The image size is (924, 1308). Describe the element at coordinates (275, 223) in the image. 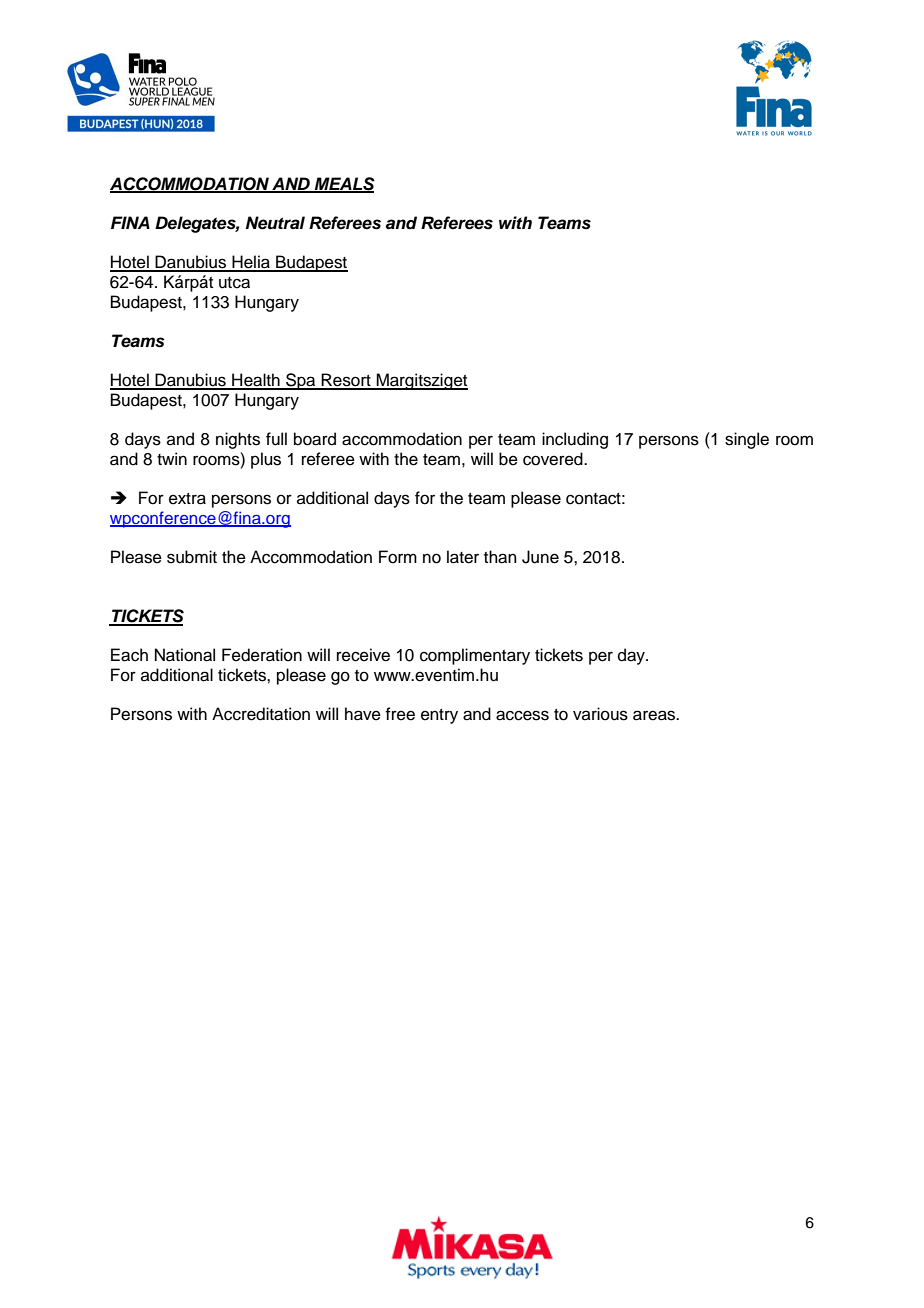

I see `Neutral` at that location.
